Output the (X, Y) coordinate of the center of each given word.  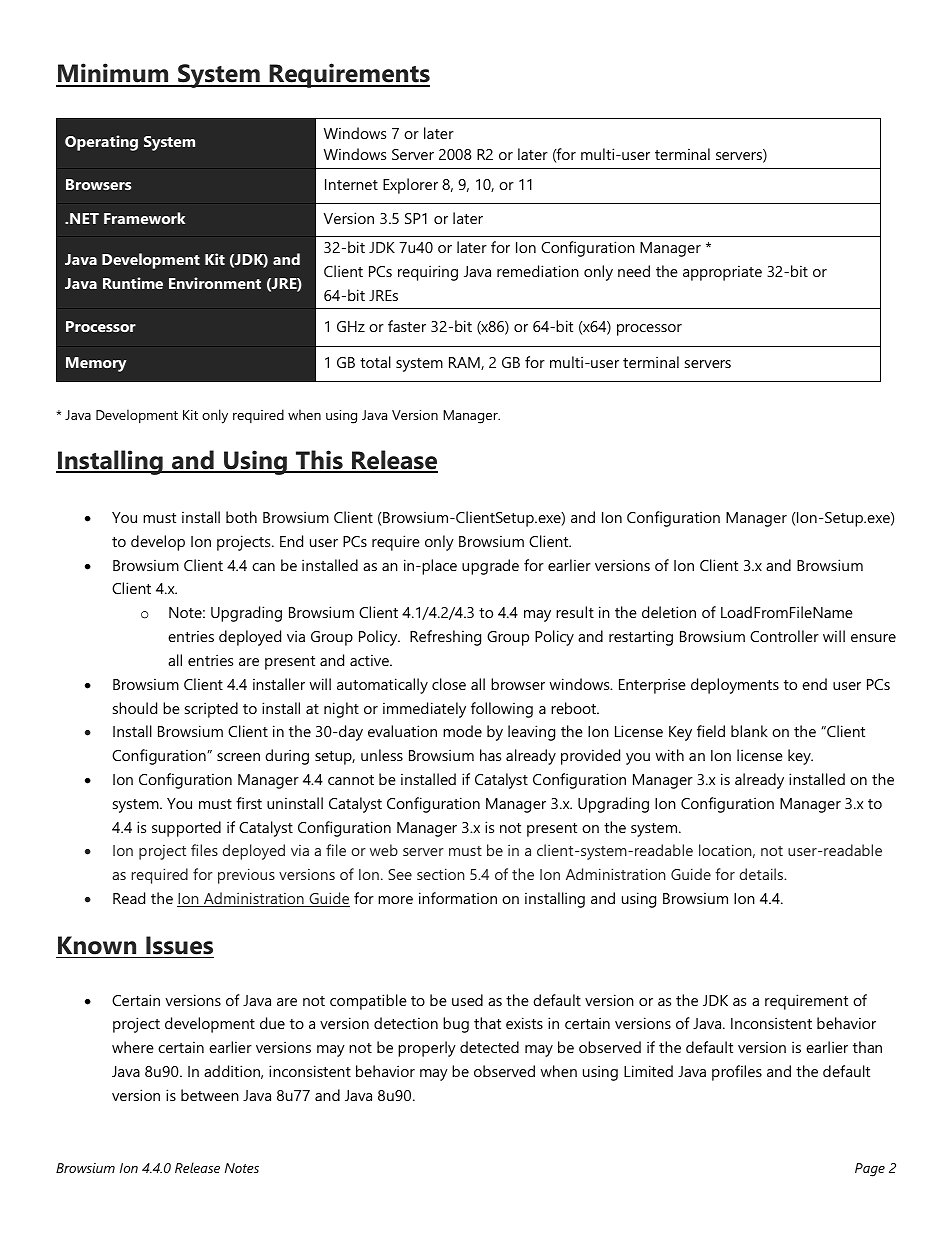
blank (749, 731)
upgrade (490, 567)
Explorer (410, 186)
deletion (669, 612)
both (241, 517)
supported (186, 829)
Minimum (113, 74)
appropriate (722, 273)
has (490, 755)
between (210, 1095)
